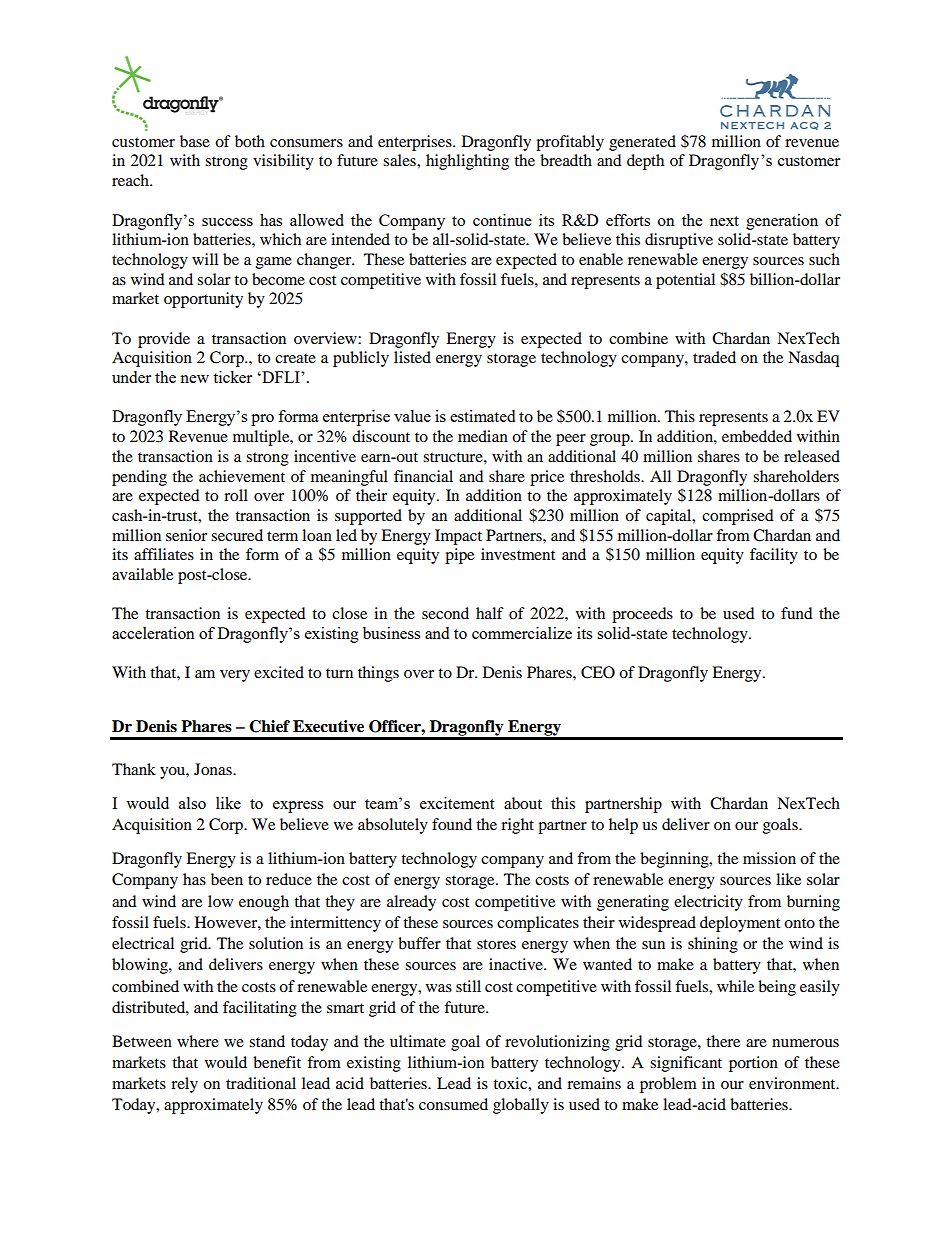 This screenshot has width=952, height=1233. What do you see at coordinates (782, 222) in the screenshot?
I see `generation` at bounding box center [782, 222].
